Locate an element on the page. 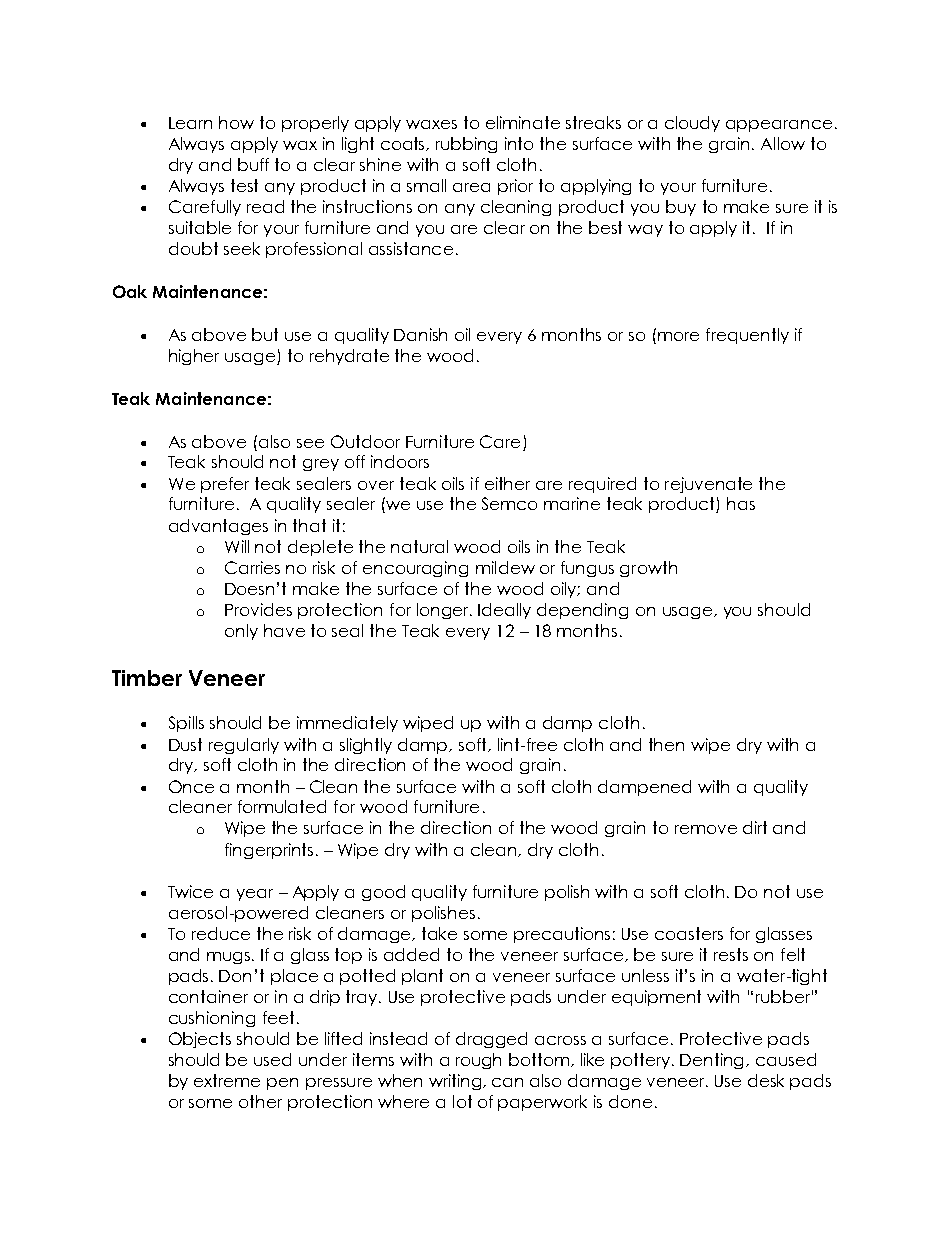 The width and height of the document is (952, 1233). extreme is located at coordinates (227, 1080).
